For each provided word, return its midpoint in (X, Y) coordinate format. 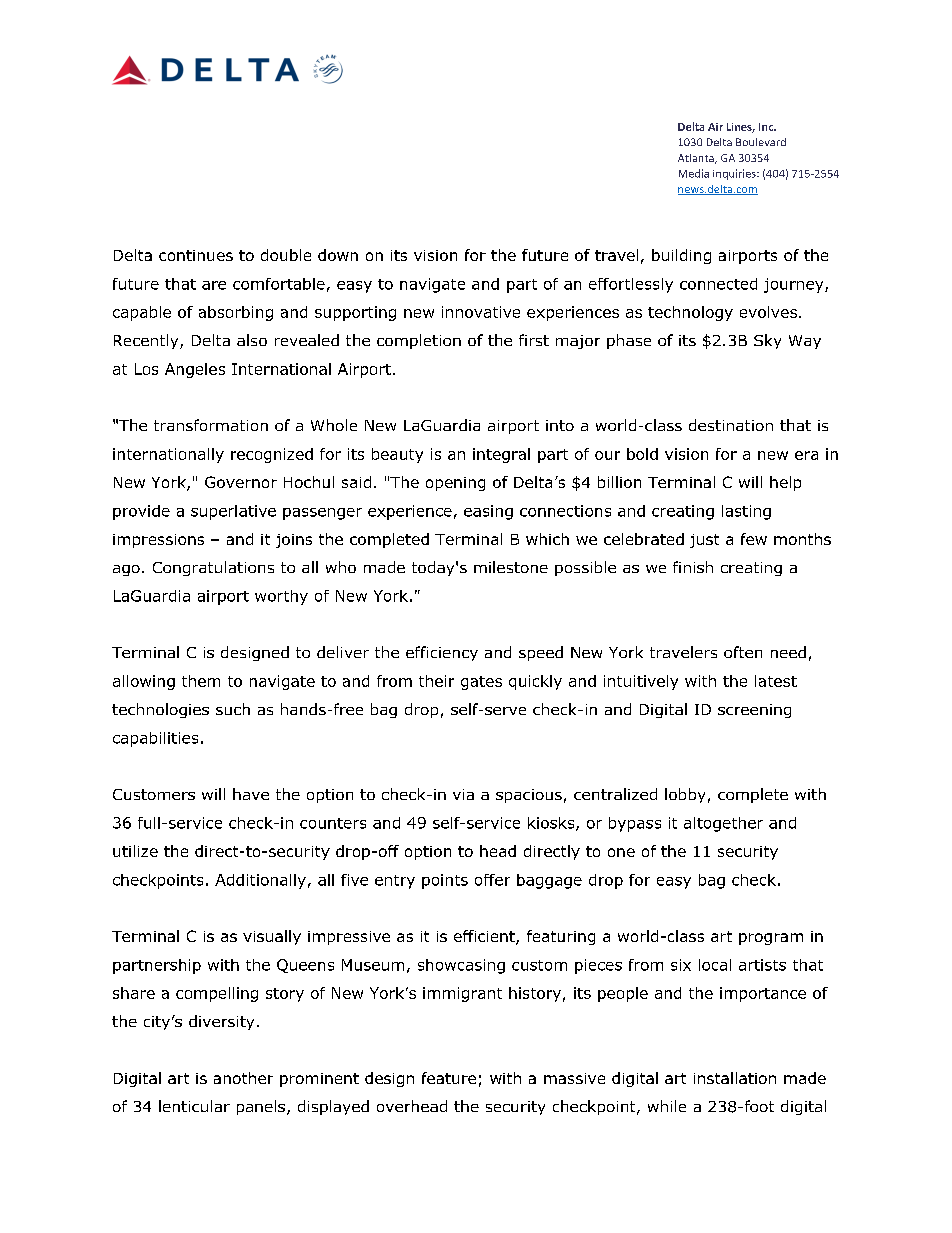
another (243, 1078)
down (338, 255)
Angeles (195, 370)
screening (754, 711)
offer (492, 880)
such (233, 709)
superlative (233, 512)
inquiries (735, 174)
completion (419, 341)
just (704, 541)
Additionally (260, 881)
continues (196, 255)
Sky (767, 341)
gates (481, 683)
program (771, 939)
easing (488, 512)
